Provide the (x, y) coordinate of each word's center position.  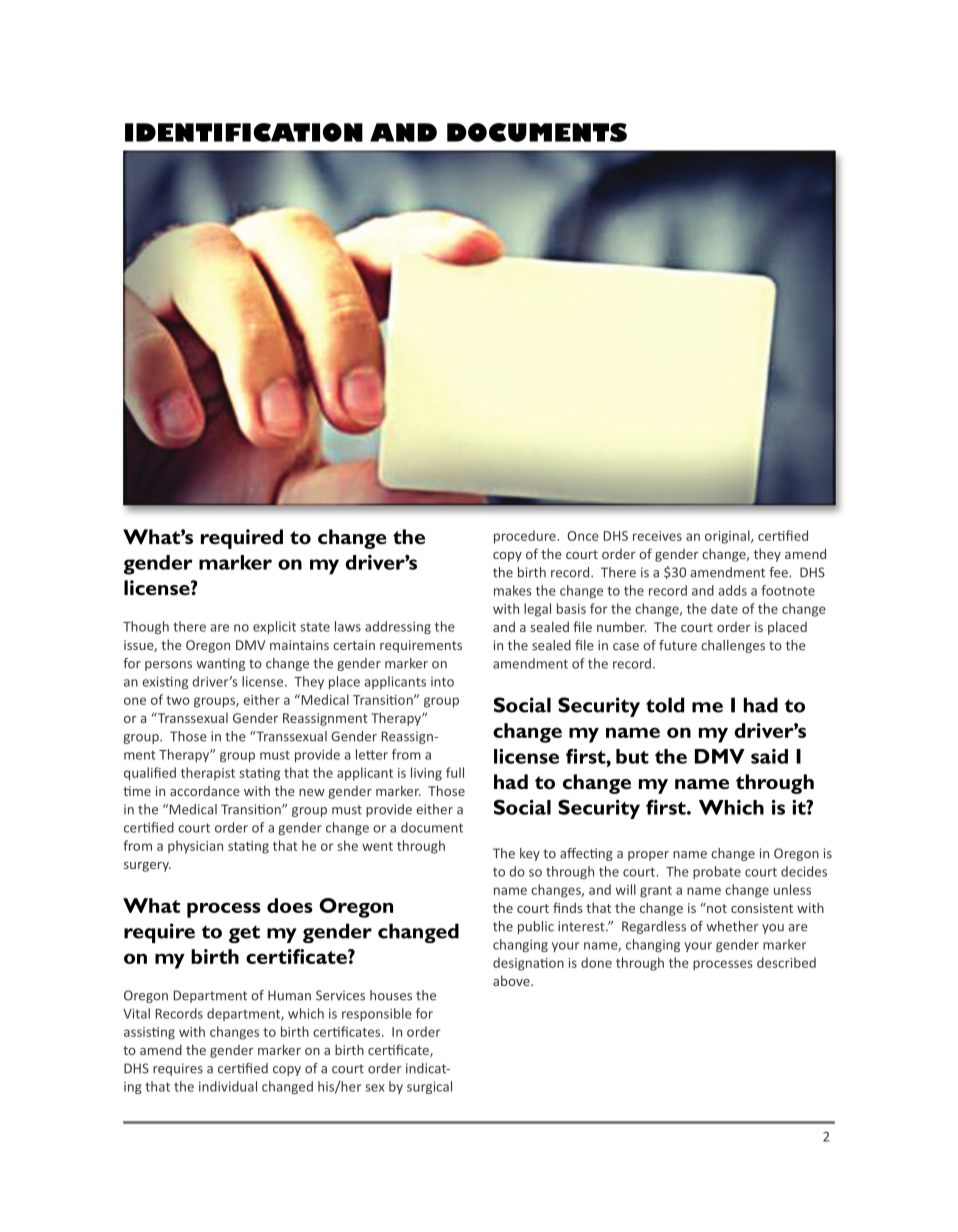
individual (228, 1086)
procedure (526, 537)
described (786, 962)
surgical (429, 1087)
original (728, 537)
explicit (274, 627)
